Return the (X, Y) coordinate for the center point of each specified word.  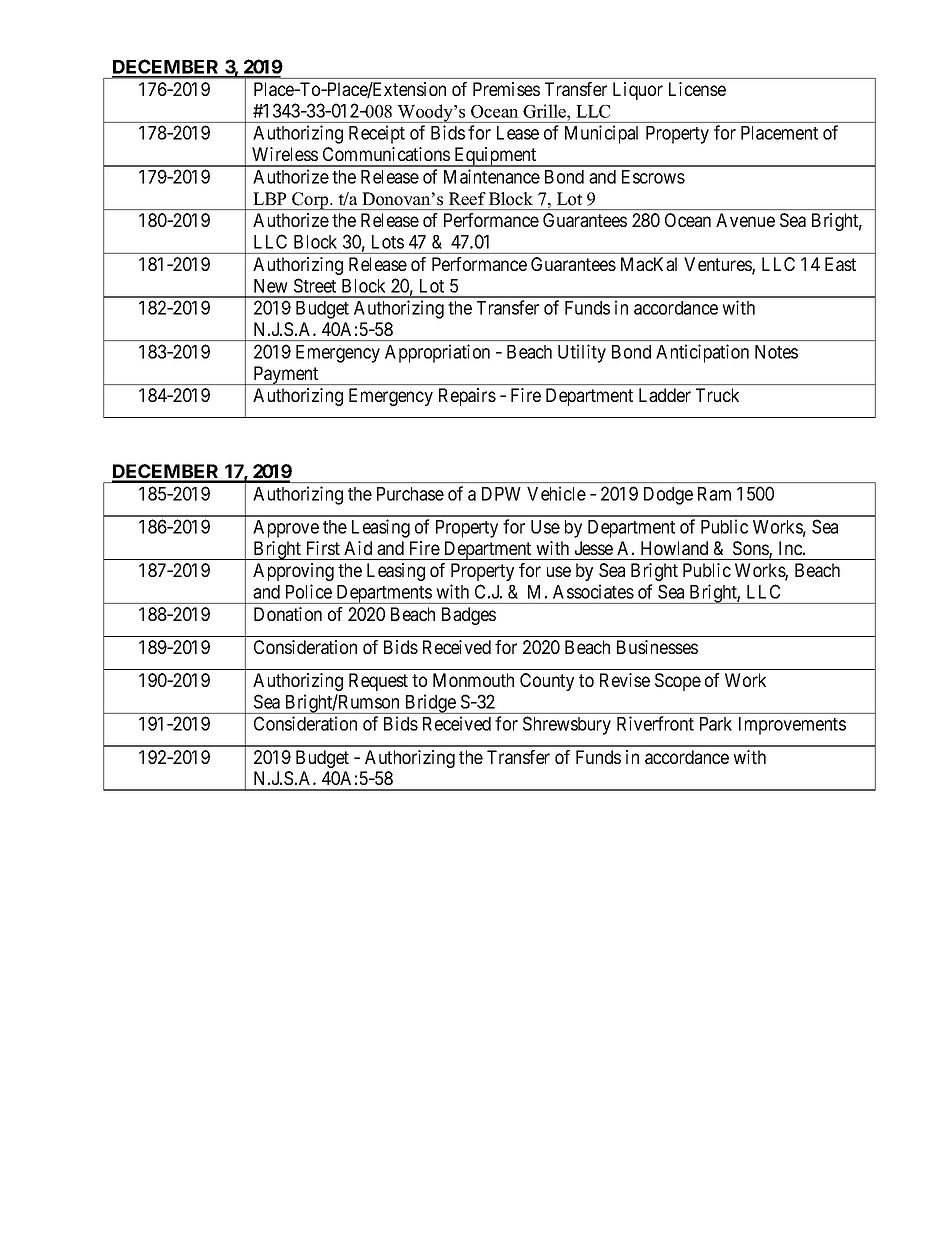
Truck (717, 395)
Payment (286, 375)
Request (378, 682)
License (697, 89)
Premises (506, 89)
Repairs (467, 397)
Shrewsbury (567, 725)
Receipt (377, 134)
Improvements (792, 726)
